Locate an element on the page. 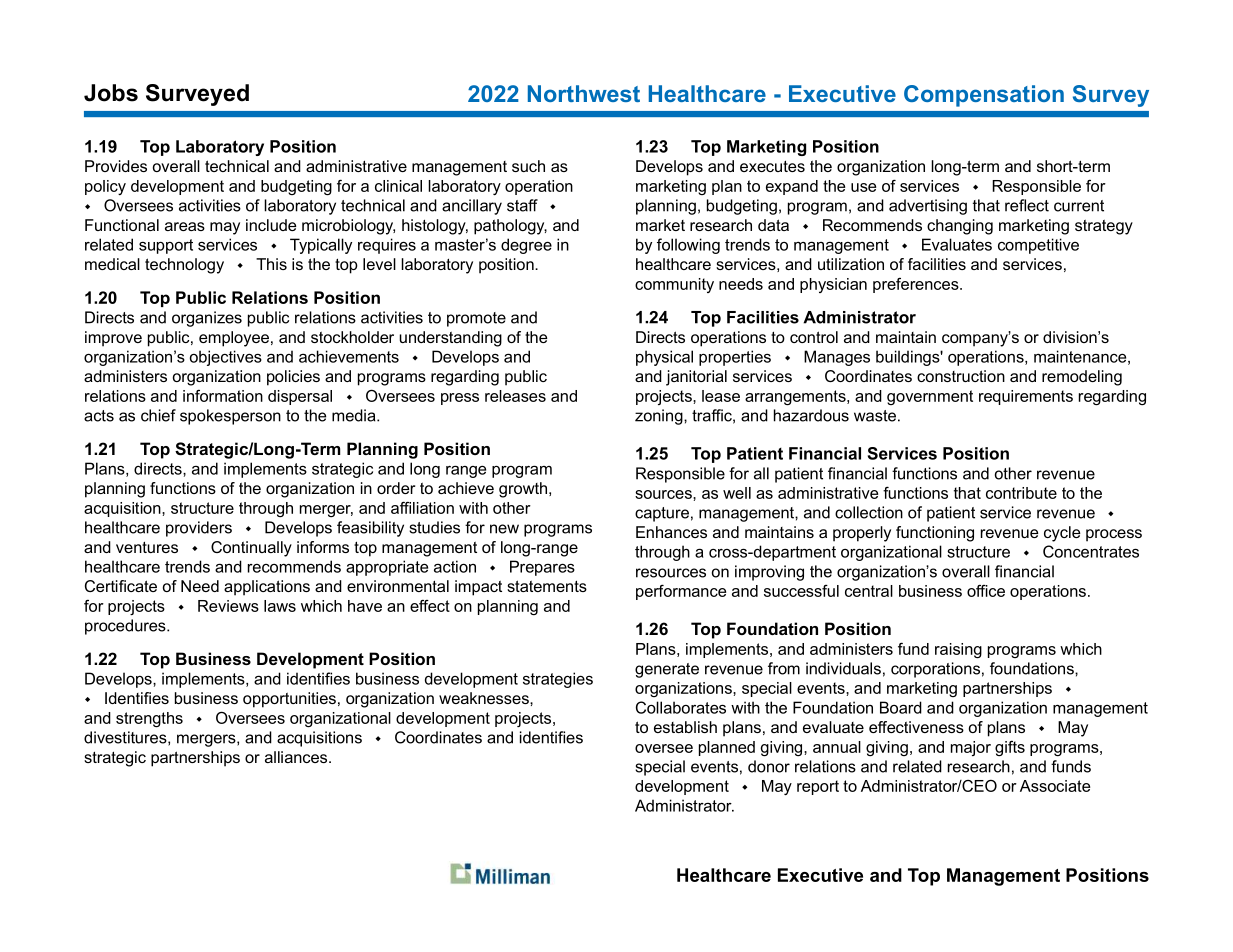 The width and height of the document is (1233, 952). spokesperson is located at coordinates (230, 417).
